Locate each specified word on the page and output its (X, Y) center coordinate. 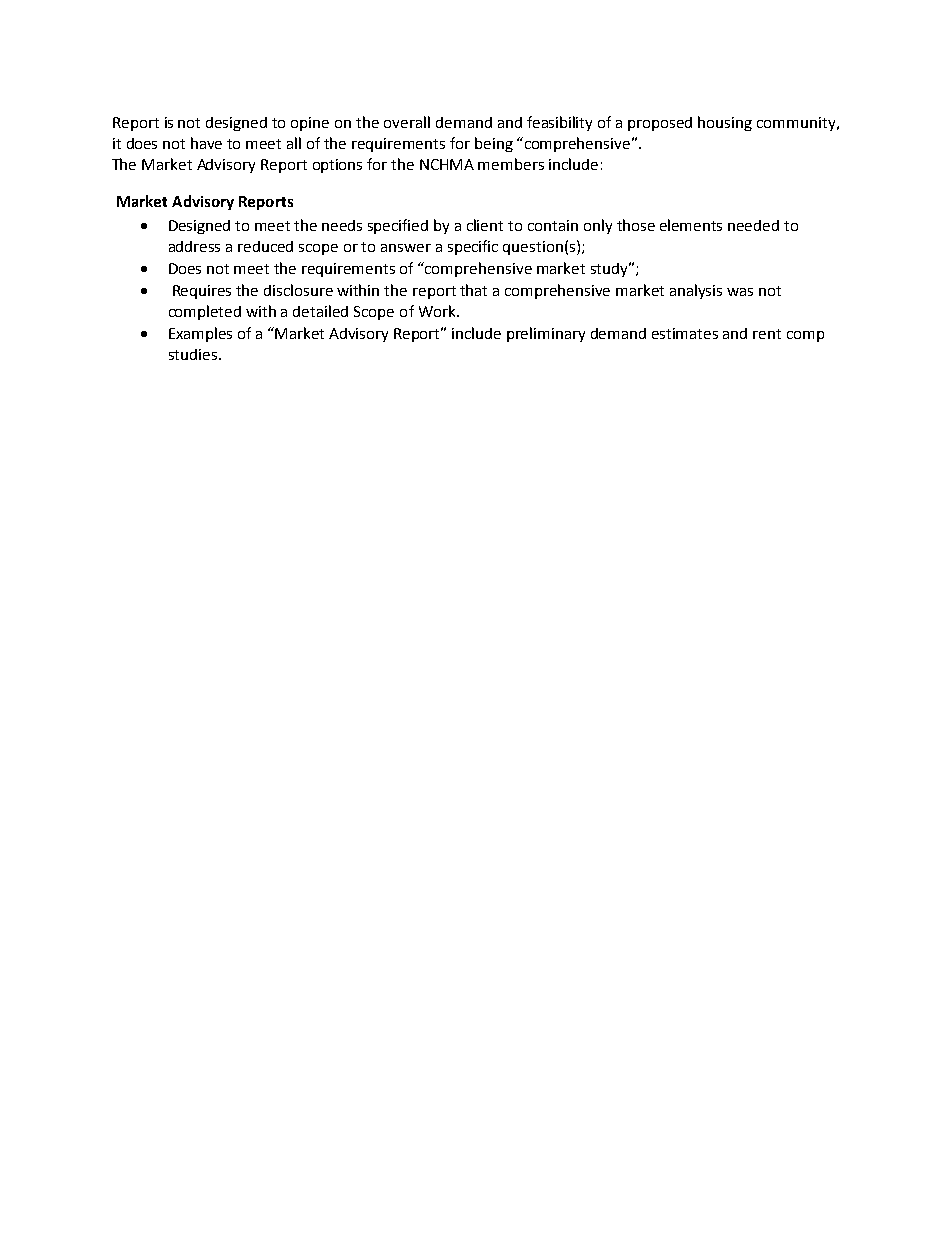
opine (310, 124)
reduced (265, 246)
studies (193, 354)
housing (725, 123)
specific (473, 247)
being (494, 144)
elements (691, 225)
